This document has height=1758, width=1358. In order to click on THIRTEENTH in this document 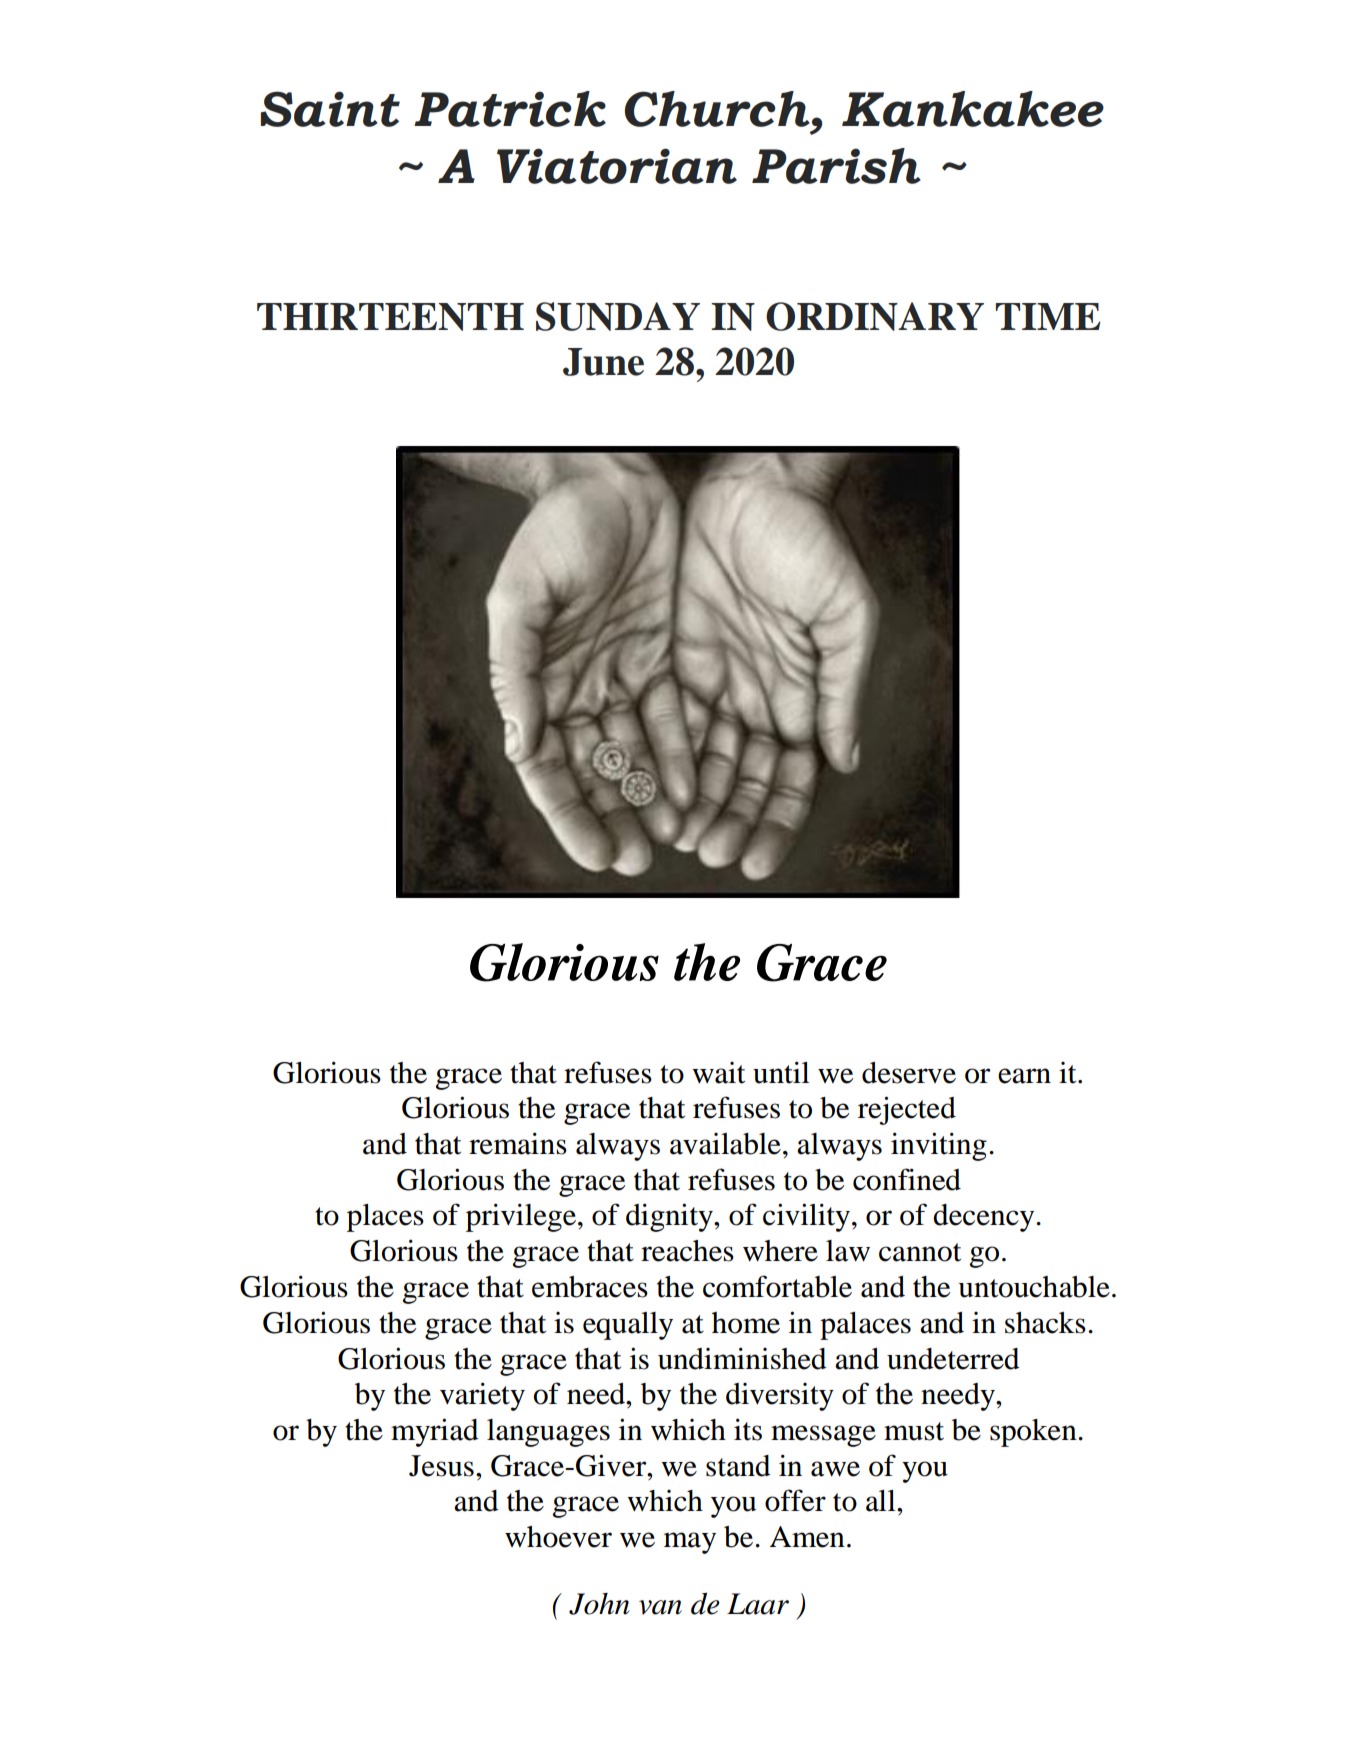, I will do `click(390, 317)`.
